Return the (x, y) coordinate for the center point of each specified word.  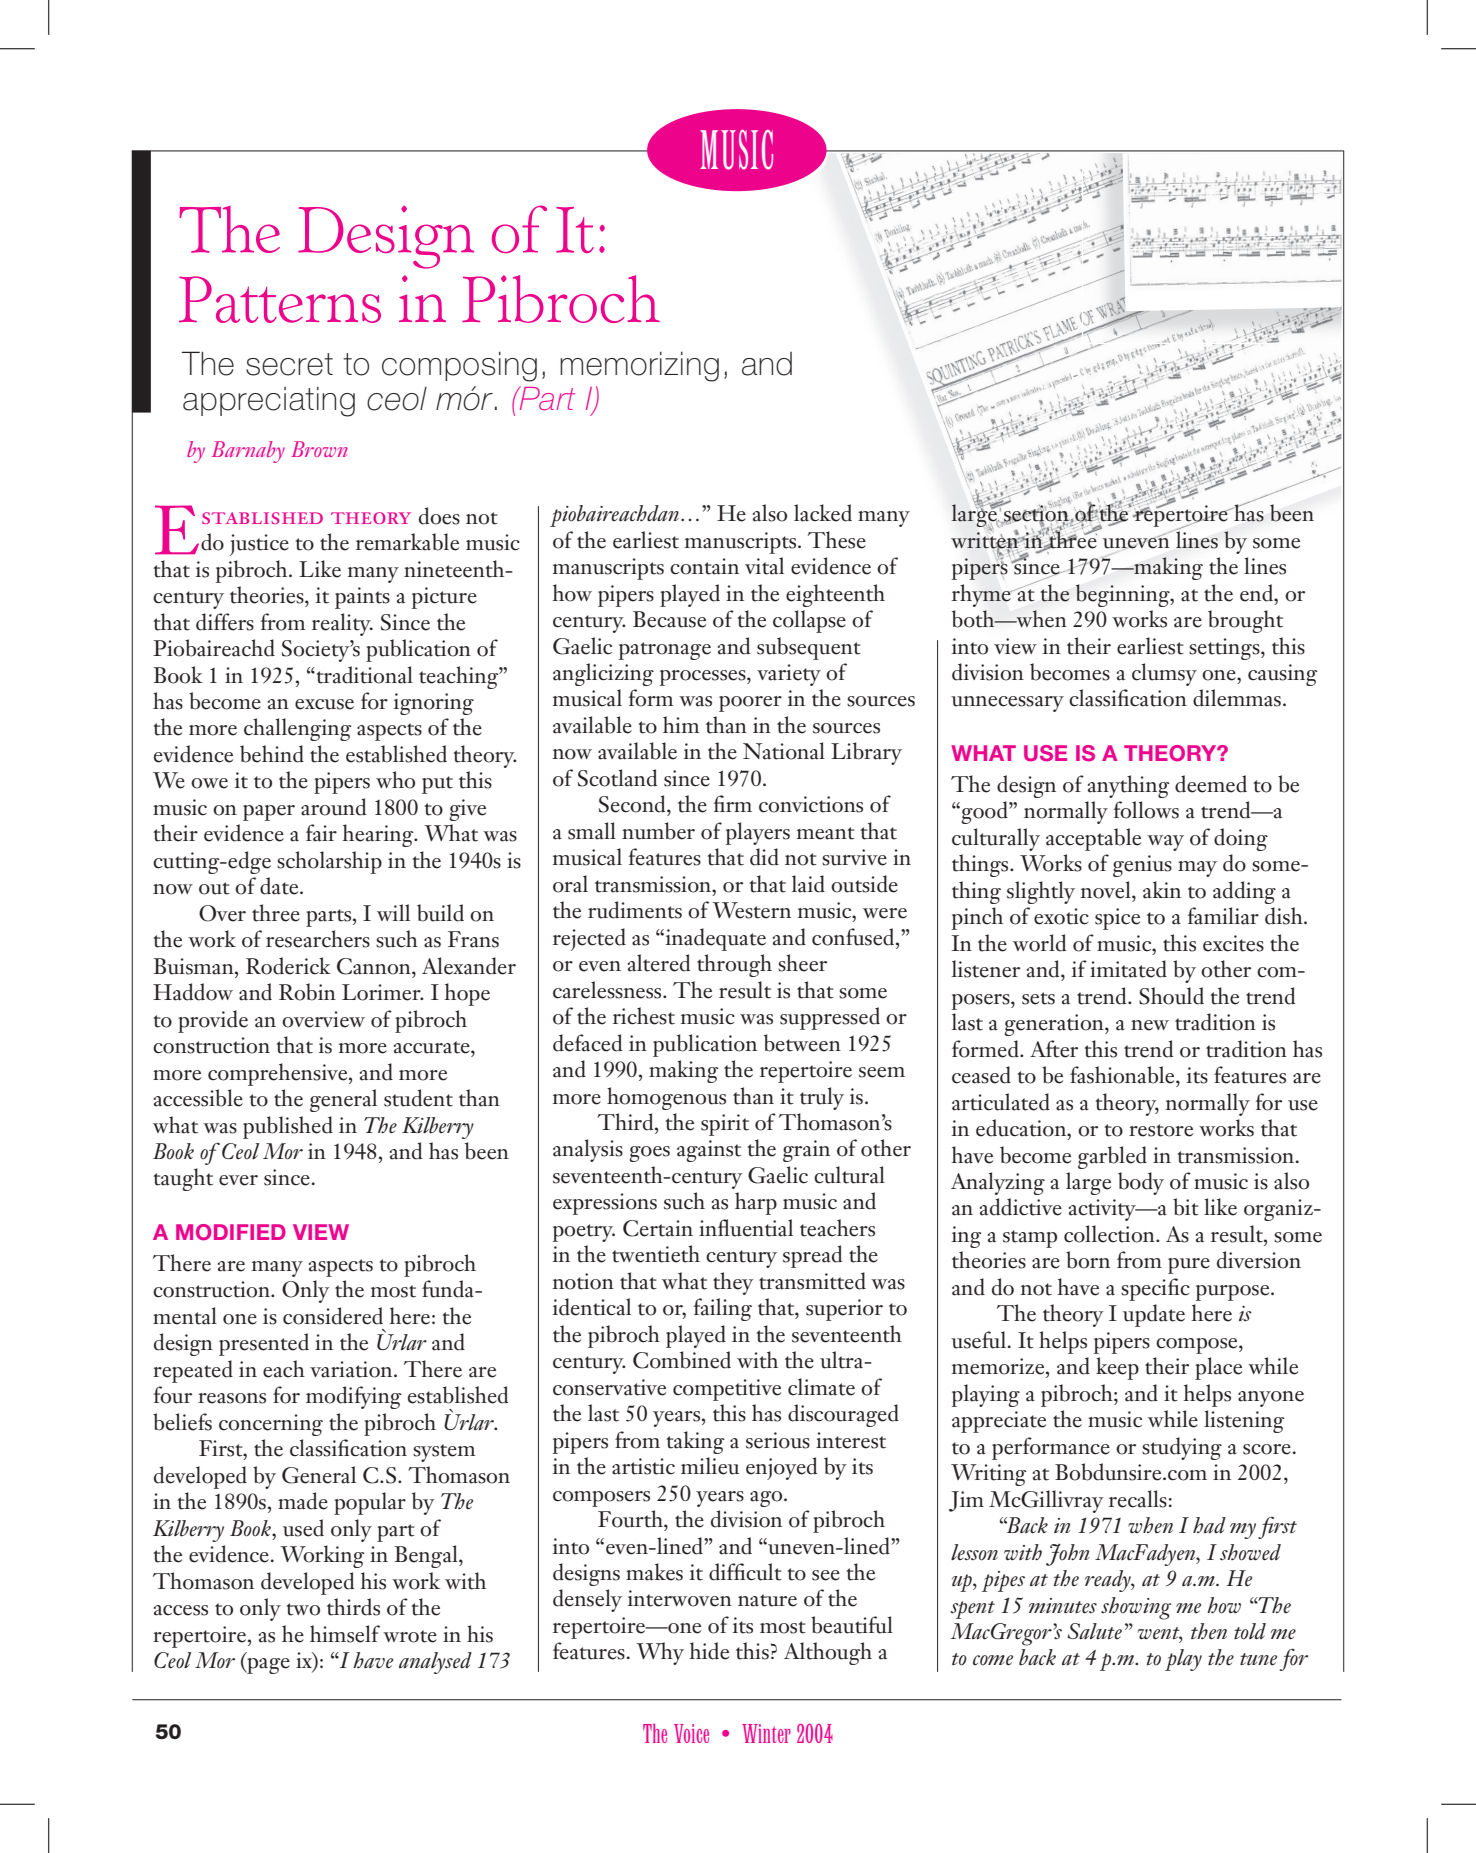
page (267, 1666)
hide (709, 1651)
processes (704, 678)
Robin (307, 992)
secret (289, 364)
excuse (324, 704)
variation (352, 1369)
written (985, 539)
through (734, 965)
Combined (682, 1360)
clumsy (1164, 674)
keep (1117, 1368)
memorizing (639, 367)
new (1150, 1025)
